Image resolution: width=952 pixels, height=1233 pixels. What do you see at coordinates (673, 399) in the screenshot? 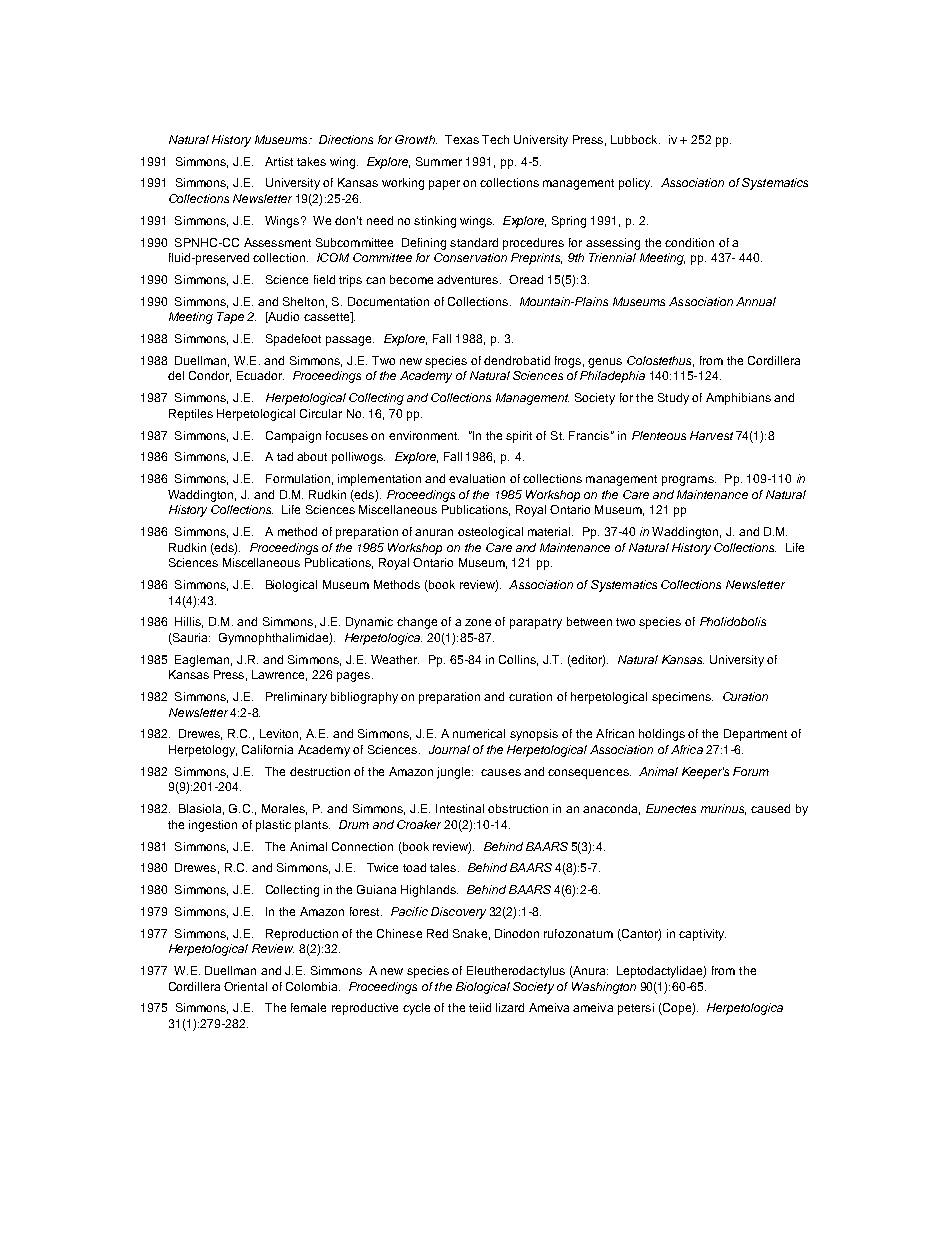
I see `Study` at bounding box center [673, 399].
